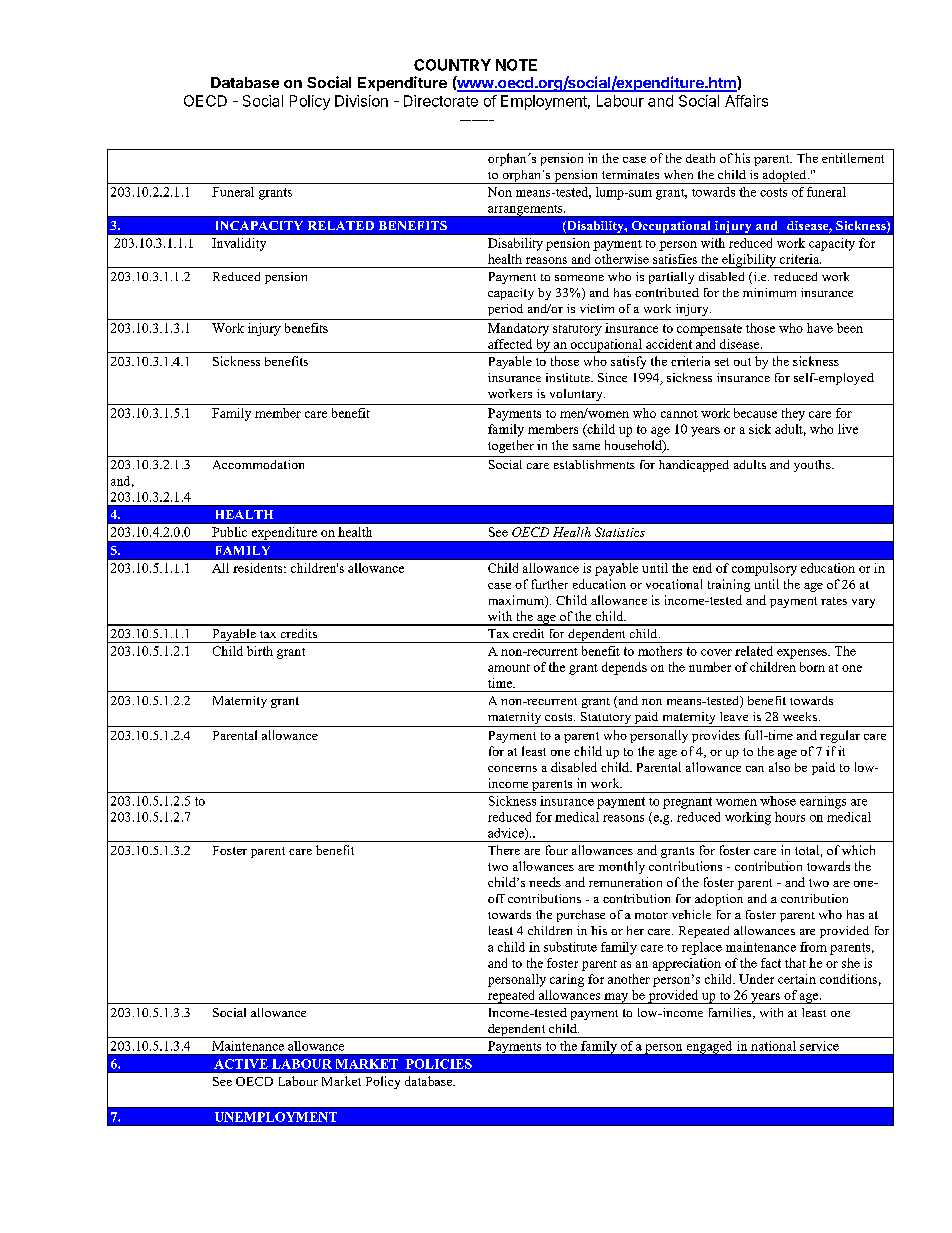  Describe the element at coordinates (260, 651) in the screenshot. I see `birth` at that location.
